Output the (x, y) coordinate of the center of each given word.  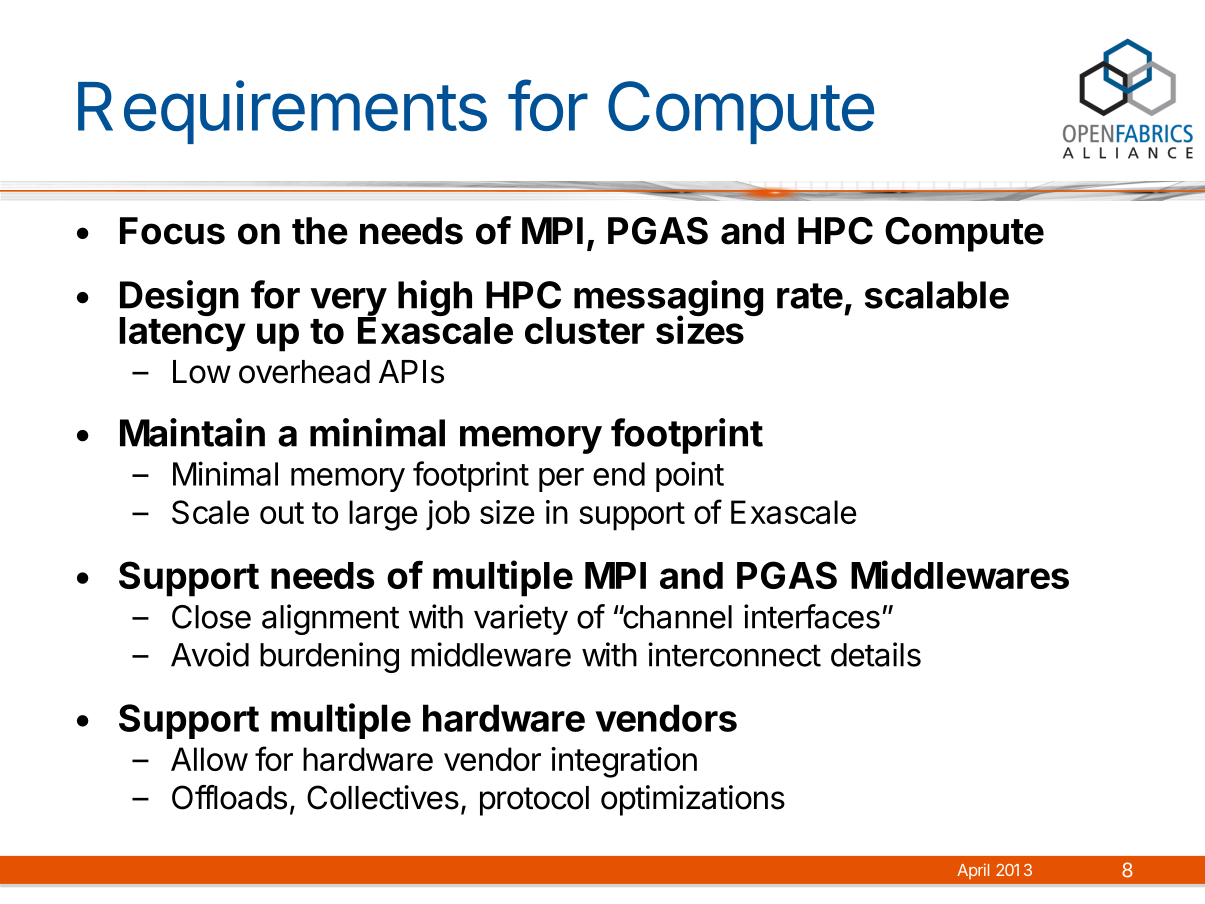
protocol (534, 801)
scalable (937, 295)
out (282, 513)
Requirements (282, 112)
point (690, 476)
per (561, 480)
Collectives (383, 797)
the (320, 231)
